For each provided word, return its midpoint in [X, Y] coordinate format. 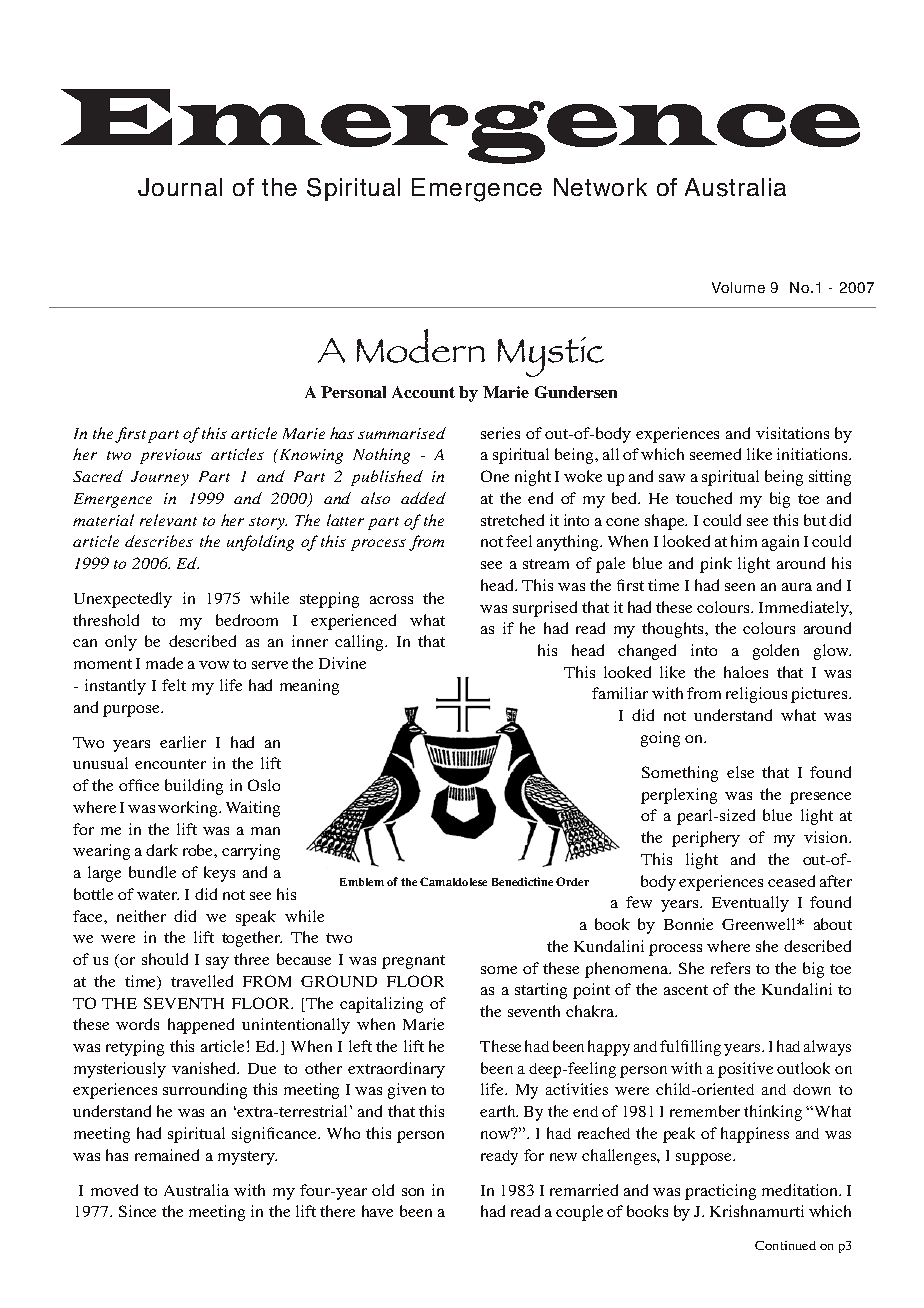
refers [730, 968]
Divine [342, 663]
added [423, 498]
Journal [180, 187]
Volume [738, 287]
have [377, 1211]
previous [171, 456]
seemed [715, 454]
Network [600, 187]
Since [137, 1211]
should [165, 959]
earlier [183, 742]
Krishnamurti [757, 1211]
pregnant [413, 962]
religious [756, 695]
